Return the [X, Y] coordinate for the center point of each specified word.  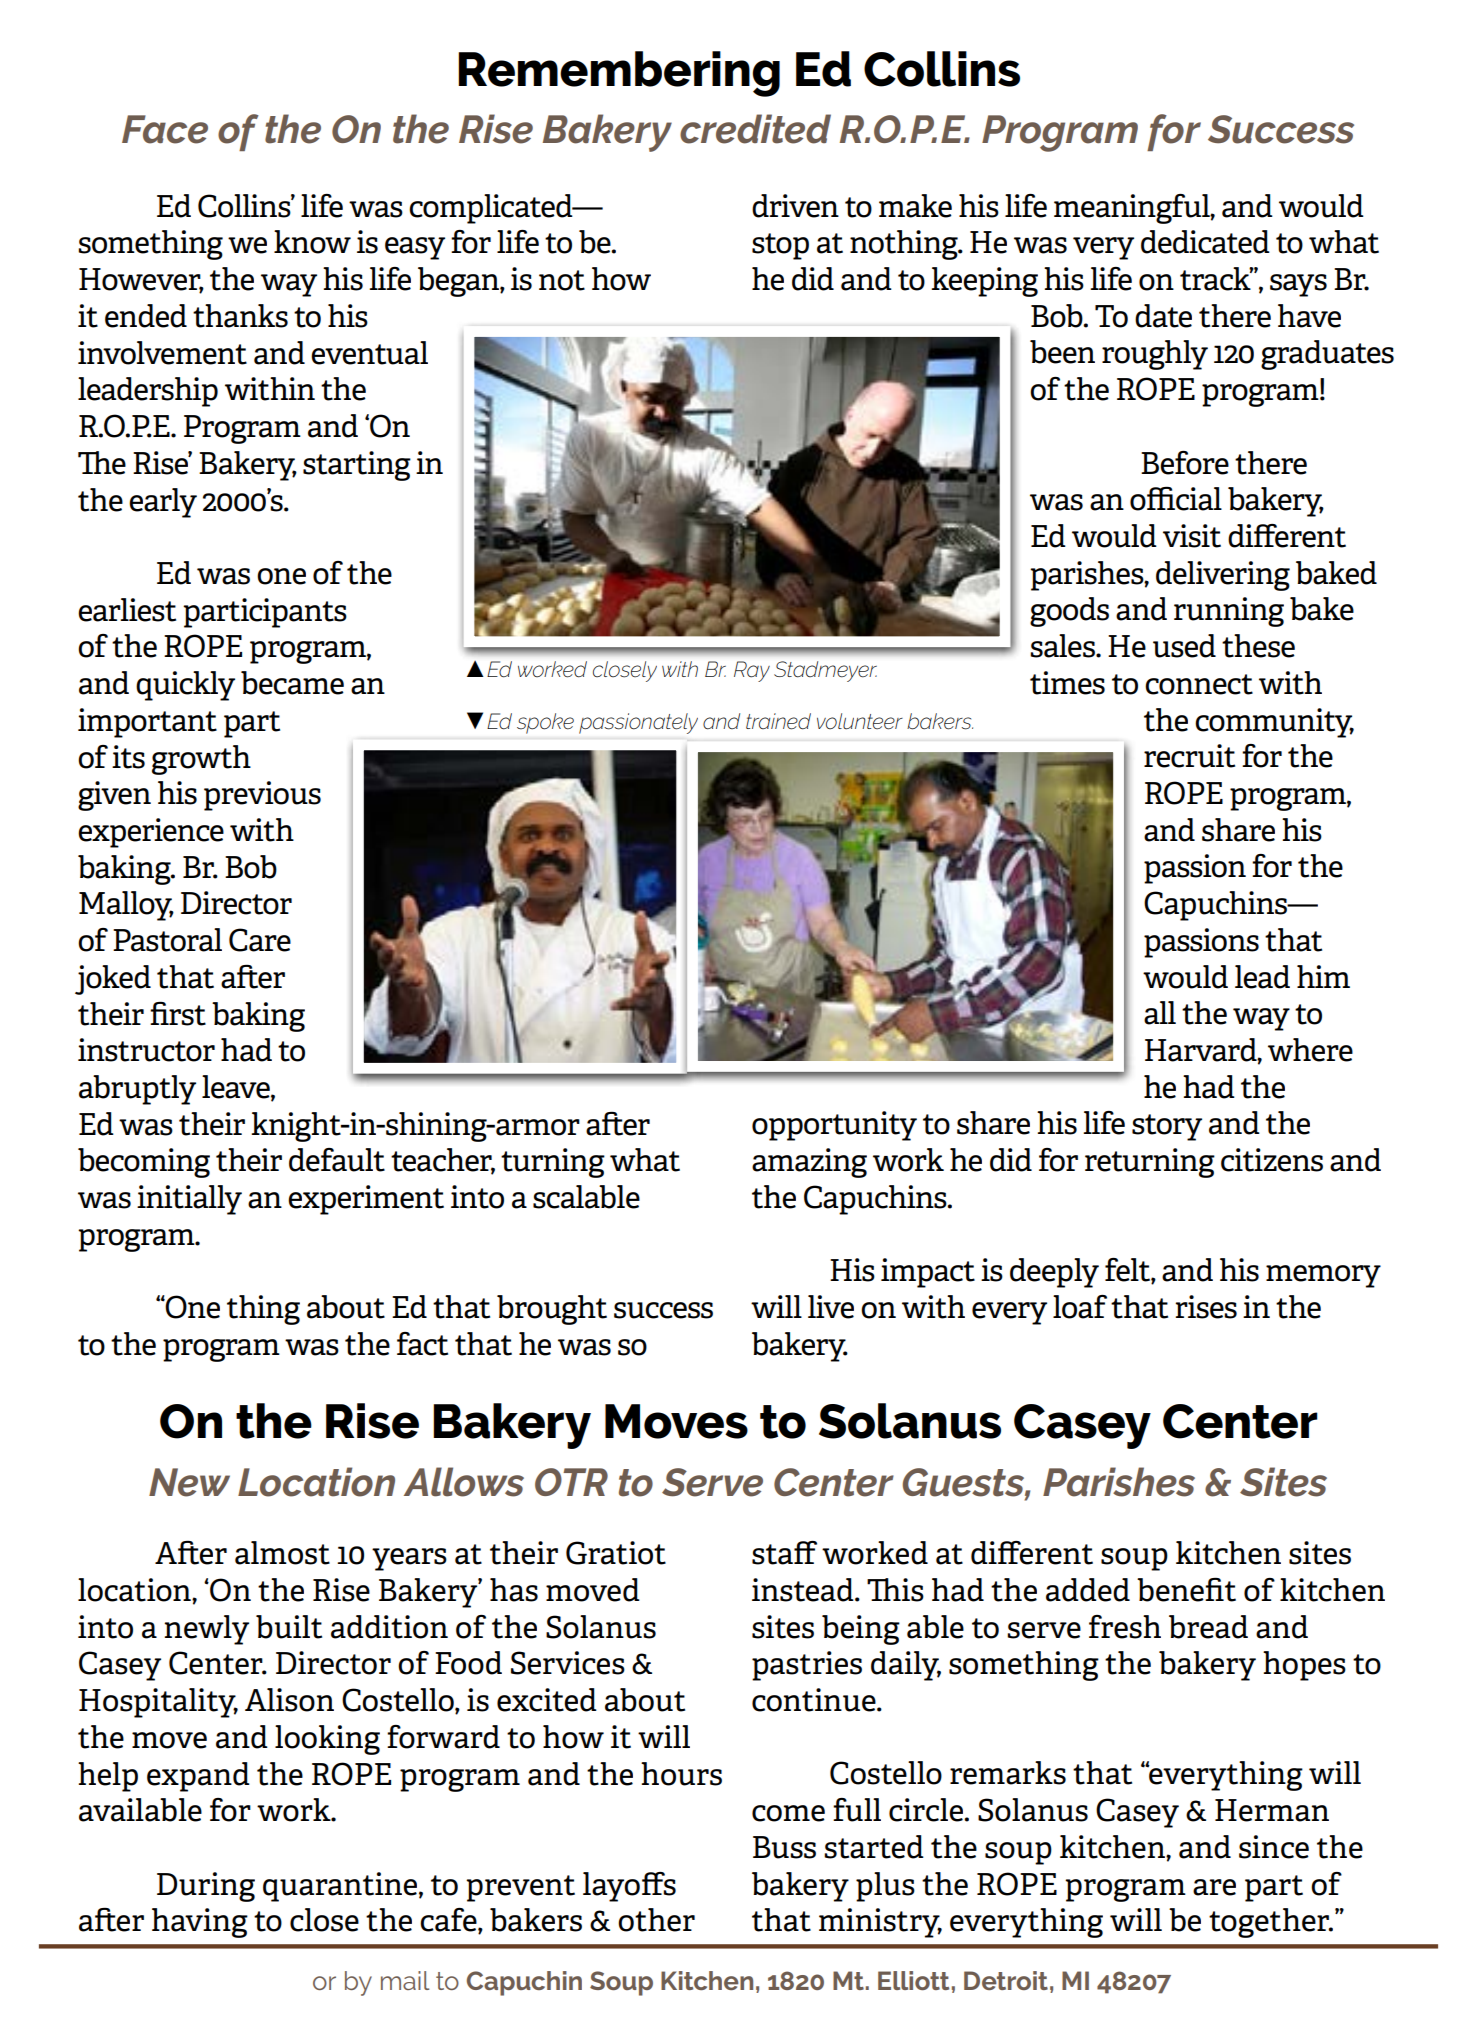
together [1270, 1923]
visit [1192, 536]
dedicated [1205, 242]
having [200, 1923]
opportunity [834, 1126]
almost [282, 1553]
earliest [127, 610]
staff [784, 1553]
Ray [752, 671]
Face [165, 129]
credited [755, 129]
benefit [1186, 1590]
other [656, 1920]
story [1167, 1127]
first [178, 1014]
